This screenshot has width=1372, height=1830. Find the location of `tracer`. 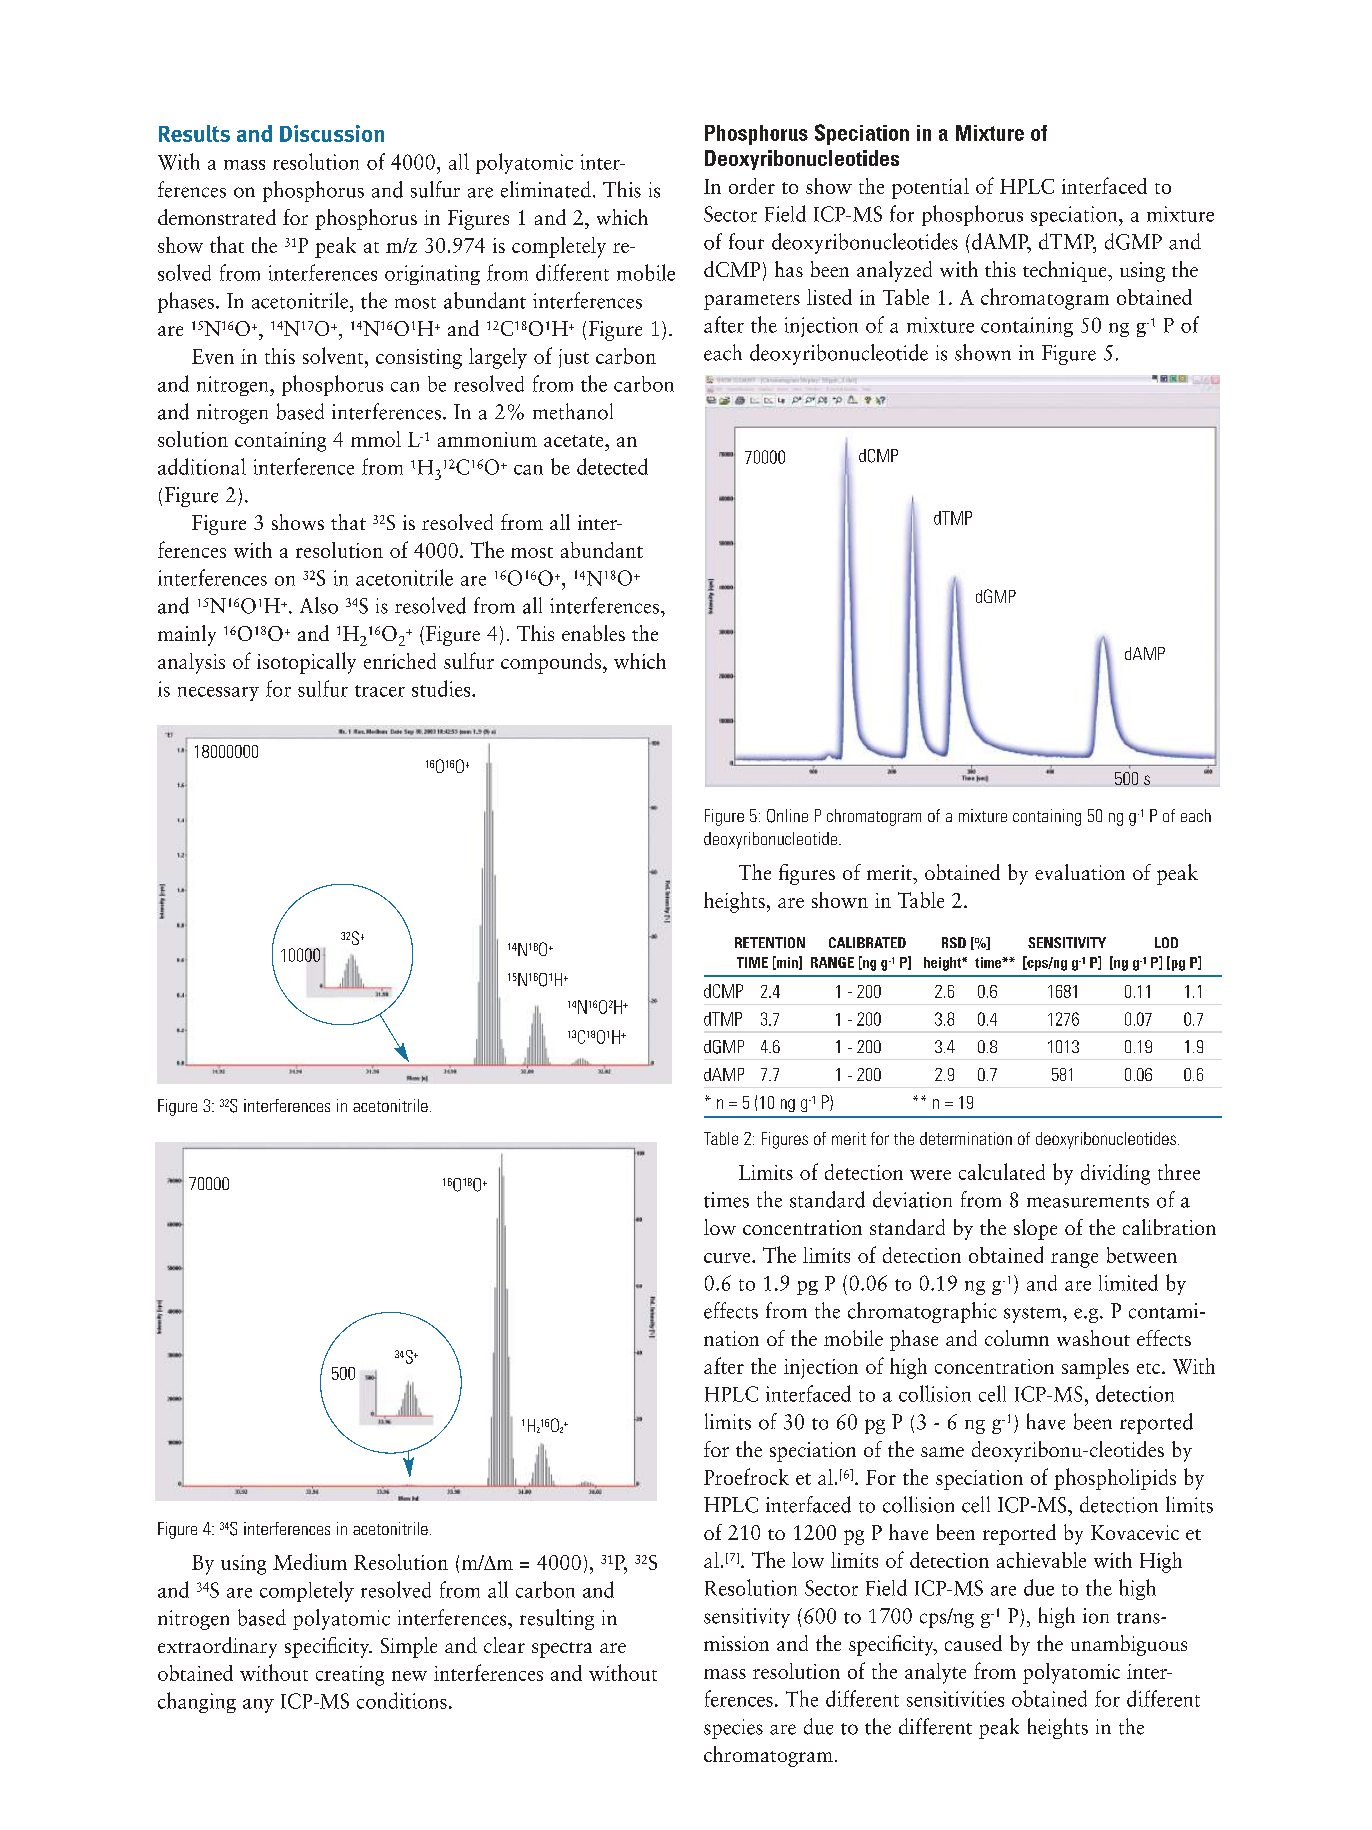

tracer is located at coordinates (380, 691).
